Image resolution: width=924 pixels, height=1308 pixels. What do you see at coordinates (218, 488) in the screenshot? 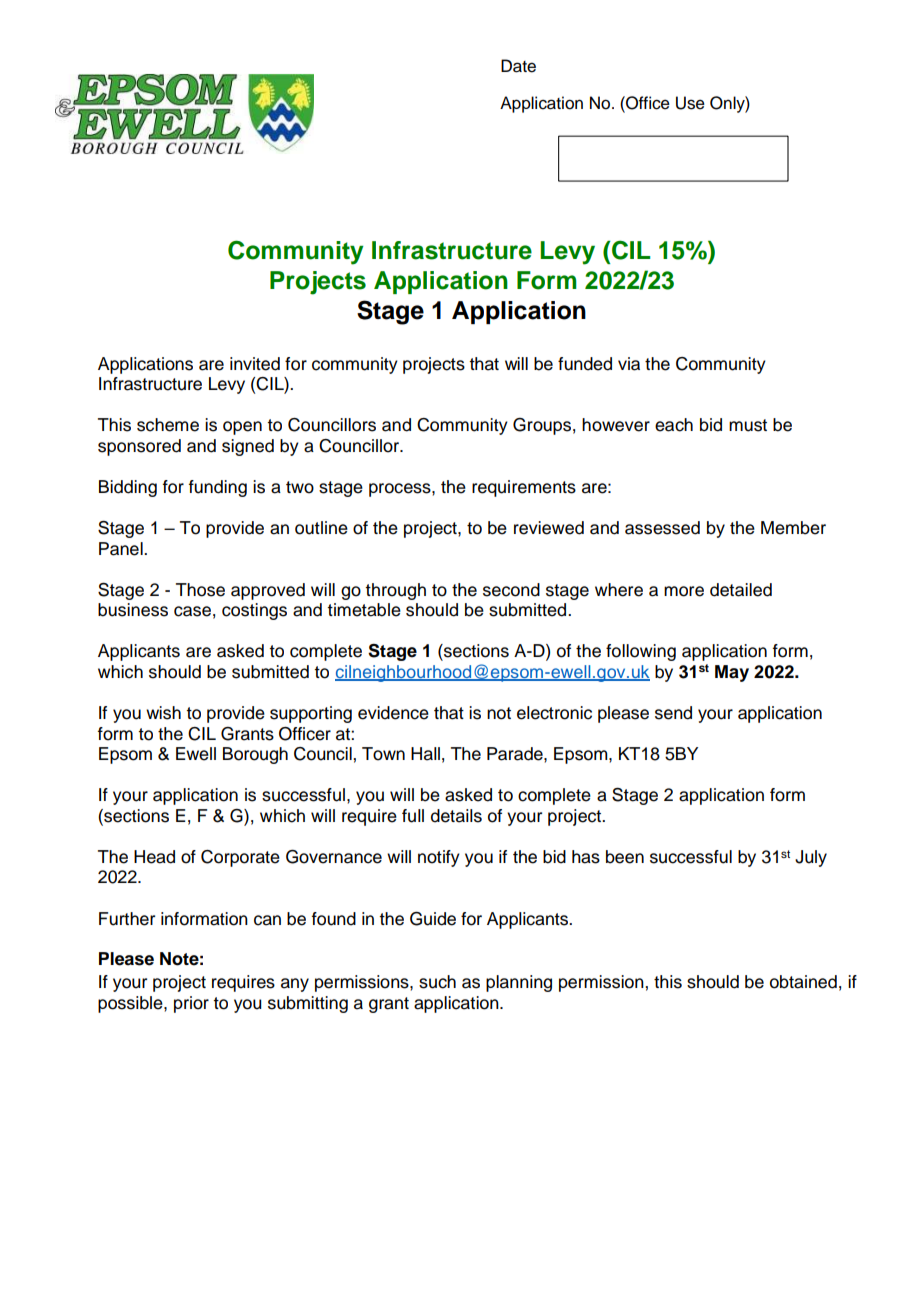
I see `funding` at bounding box center [218, 488].
